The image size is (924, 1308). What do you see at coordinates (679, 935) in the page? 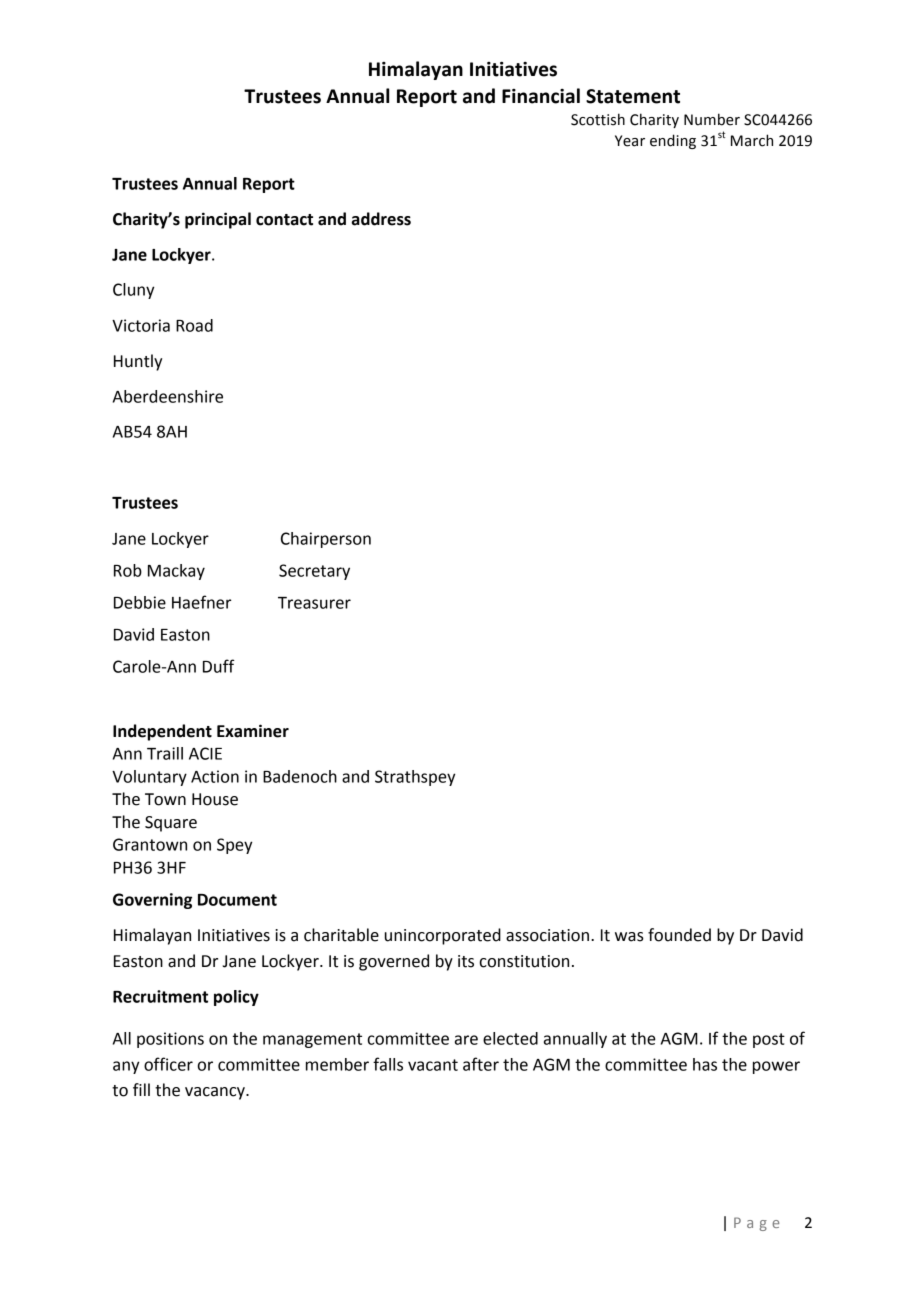
I see `founded` at bounding box center [679, 935].
